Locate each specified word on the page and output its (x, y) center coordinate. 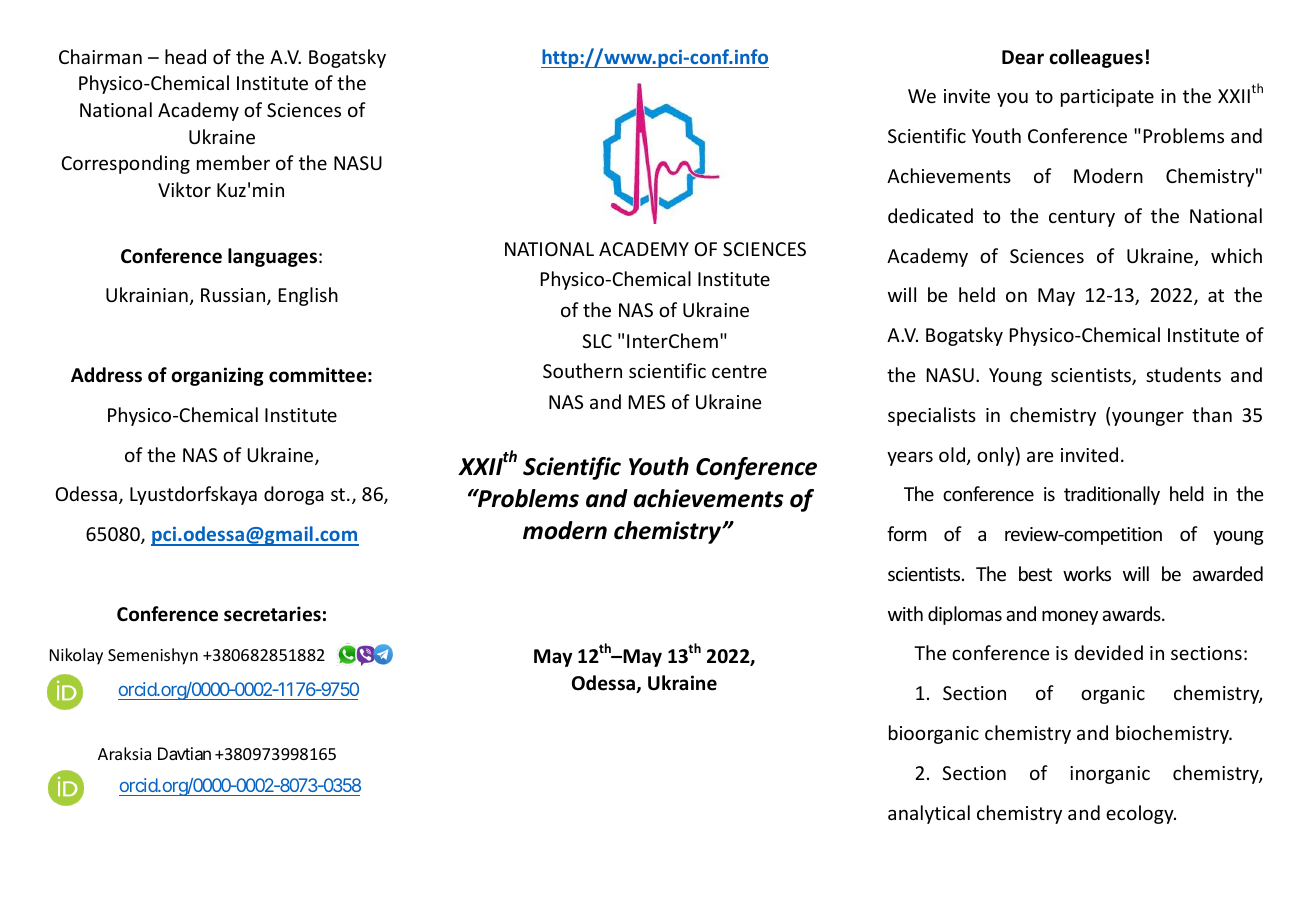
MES (647, 402)
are (1040, 456)
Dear (1023, 57)
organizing (217, 376)
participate (1107, 98)
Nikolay (76, 656)
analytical (929, 814)
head (185, 56)
